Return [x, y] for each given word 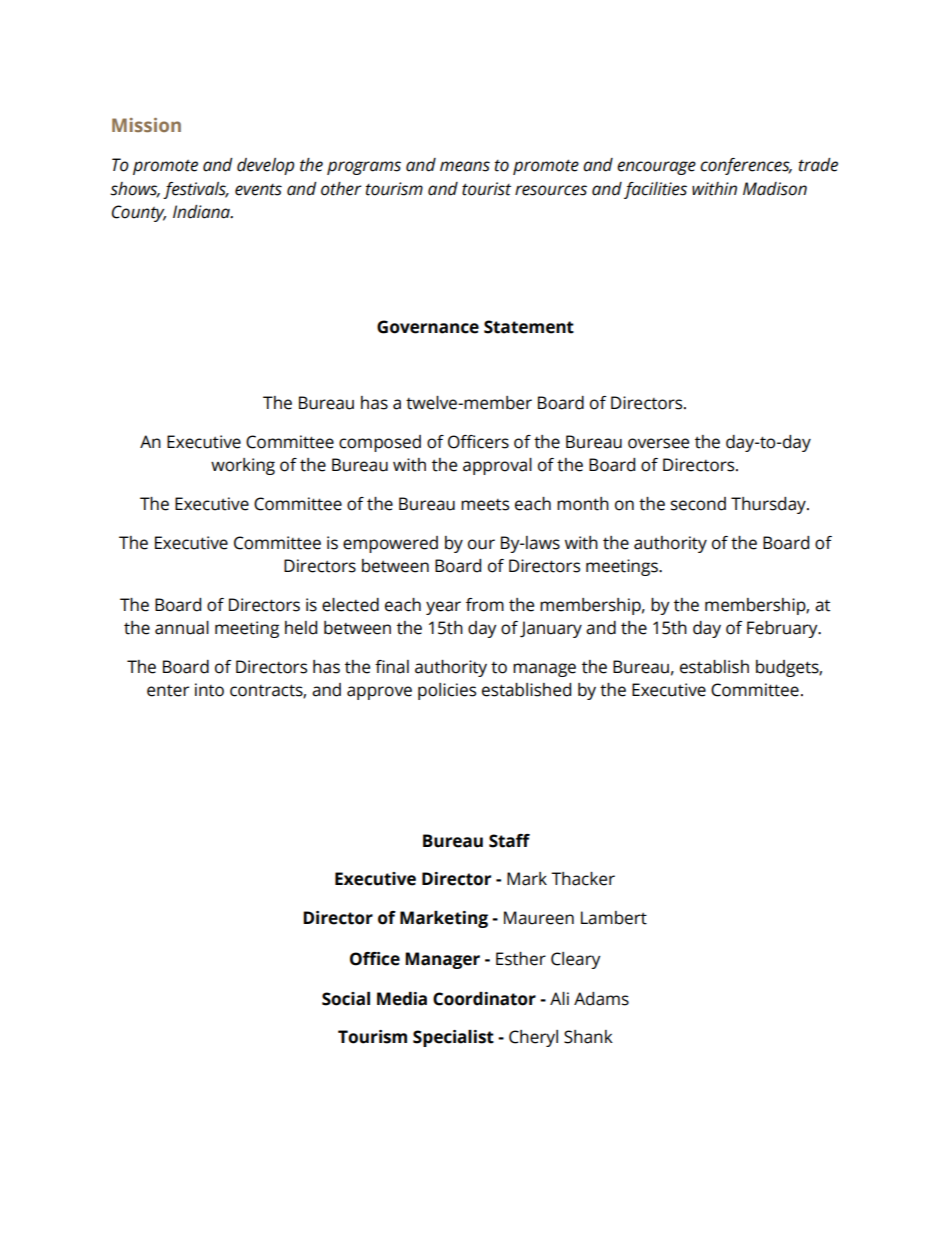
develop [265, 166]
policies [447, 691]
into [209, 690]
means [465, 166]
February [783, 629]
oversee [658, 443]
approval [497, 466]
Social [346, 999]
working [243, 466]
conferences [746, 166]
